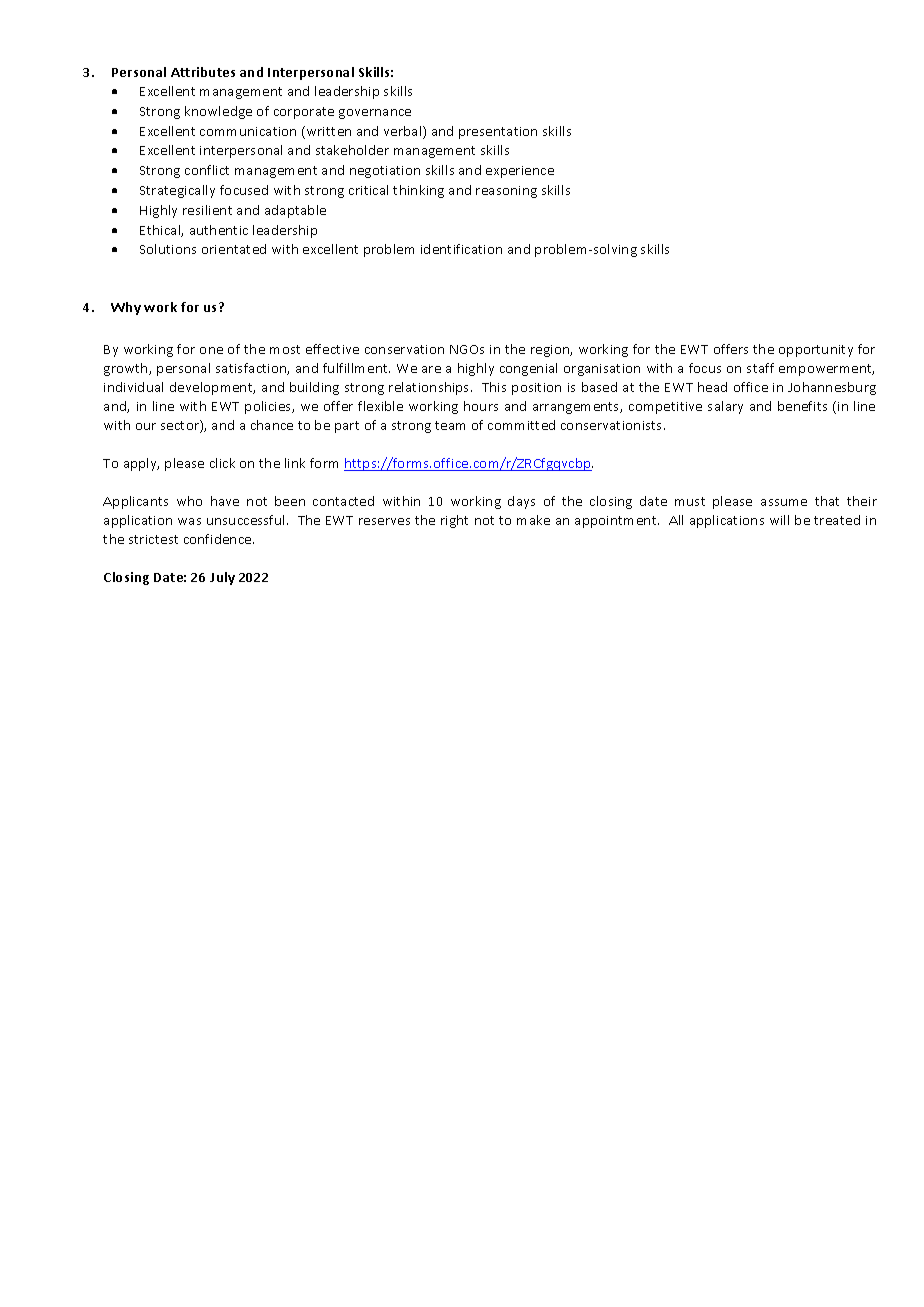 The height and width of the document is (1307, 924). Describe the element at coordinates (816, 351) in the document. I see `opportunity` at that location.
